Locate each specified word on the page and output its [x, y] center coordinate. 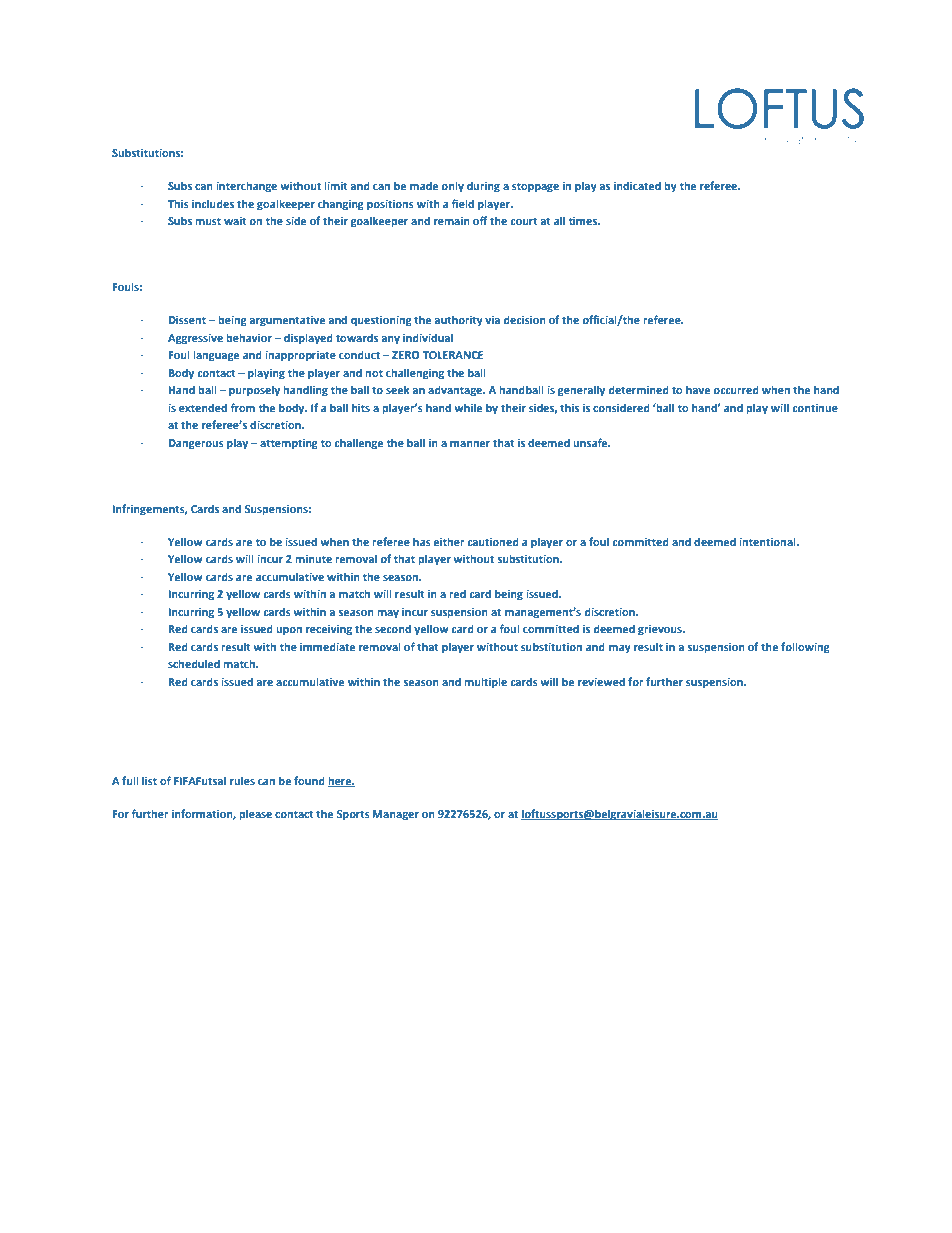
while [468, 407]
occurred [736, 389]
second [393, 628]
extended [203, 407]
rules [242, 780]
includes [213, 203]
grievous [661, 630]
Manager [396, 815]
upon [289, 631]
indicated [637, 185]
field [463, 203]
